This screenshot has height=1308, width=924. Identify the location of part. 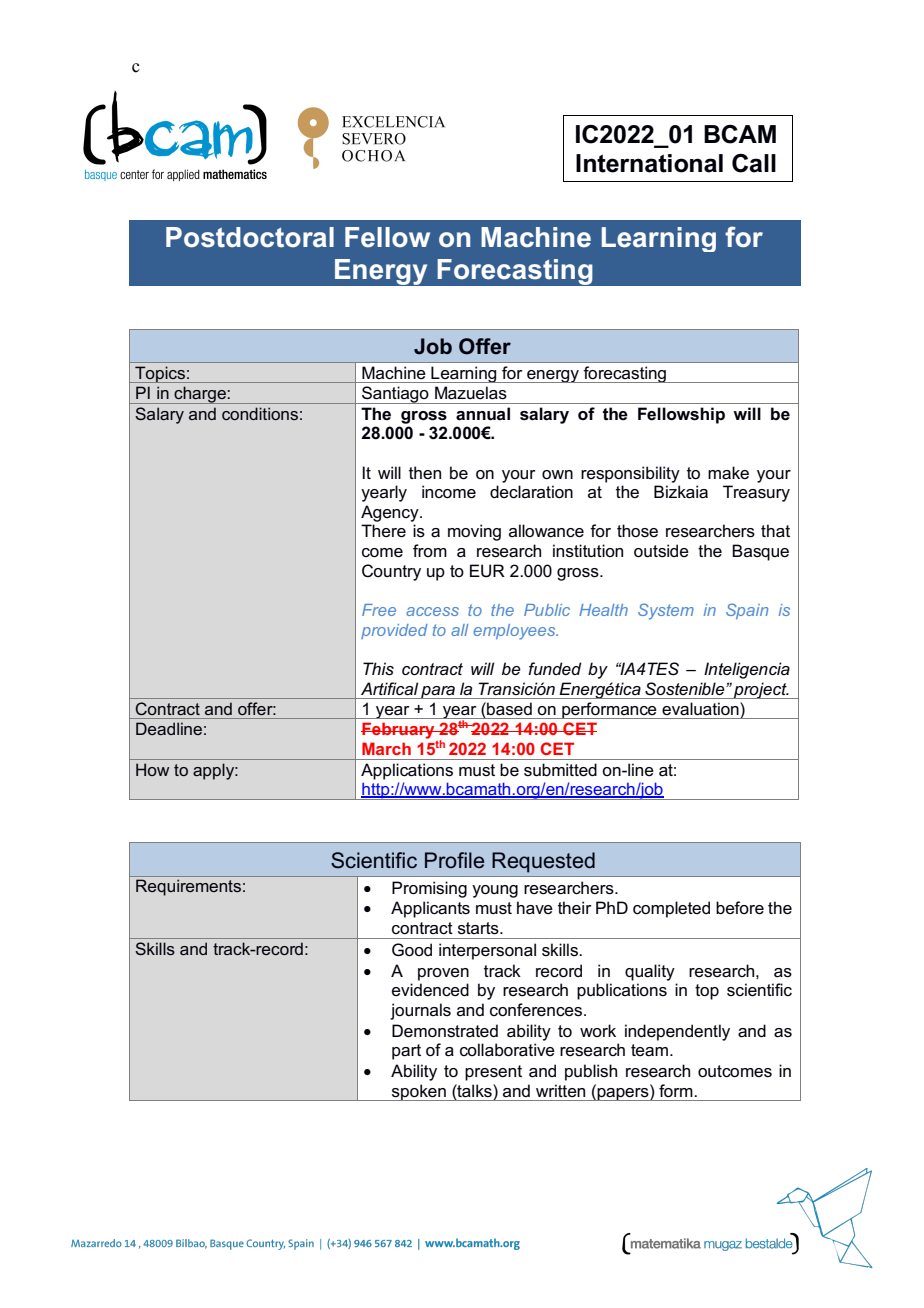
(406, 1052).
